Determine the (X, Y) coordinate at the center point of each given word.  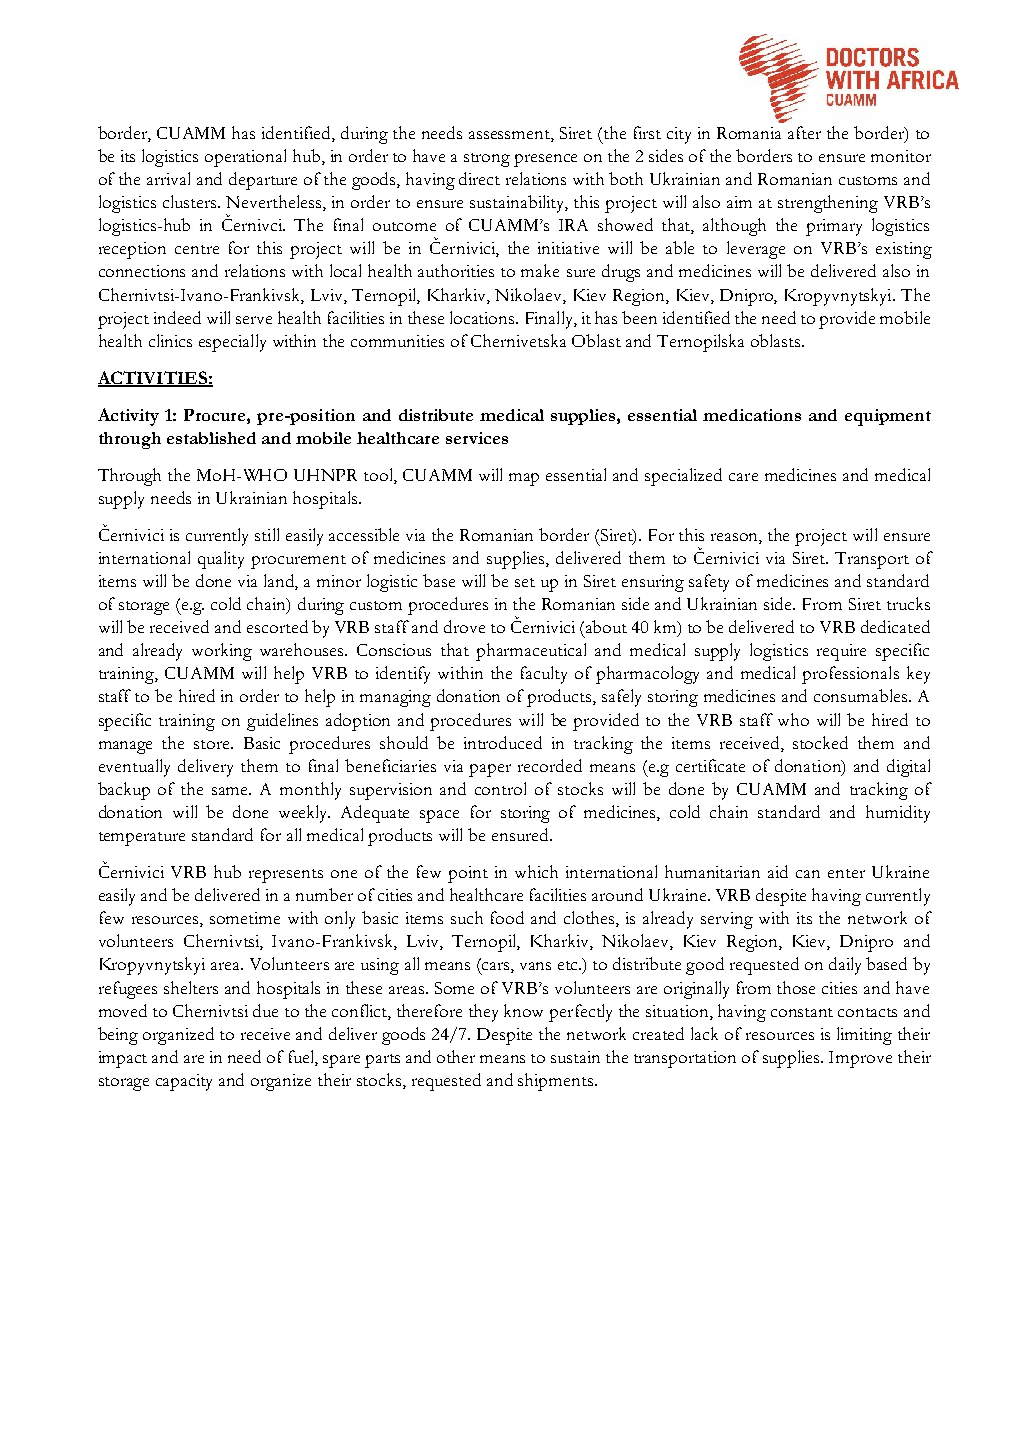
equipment (888, 417)
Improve (860, 1059)
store (213, 744)
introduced (503, 742)
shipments (557, 1082)
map (524, 479)
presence (545, 160)
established (211, 438)
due (265, 1010)
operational (245, 158)
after (804, 132)
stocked (820, 742)
